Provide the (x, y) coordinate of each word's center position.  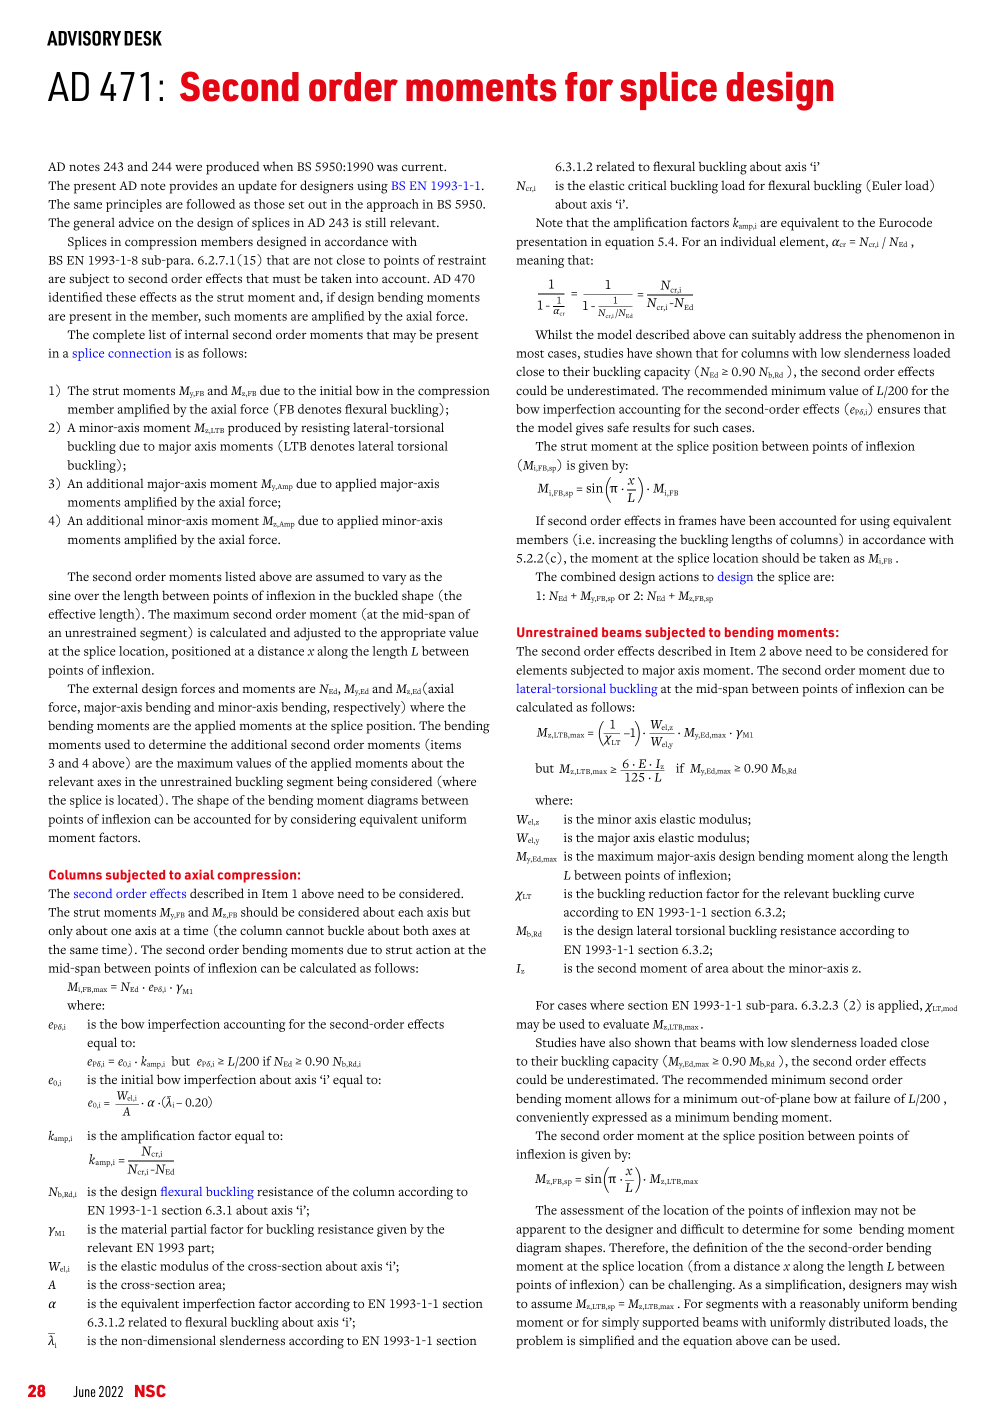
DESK (143, 38)
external (115, 688)
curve (899, 894)
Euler (886, 185)
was (387, 167)
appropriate (413, 634)
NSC (150, 1391)
